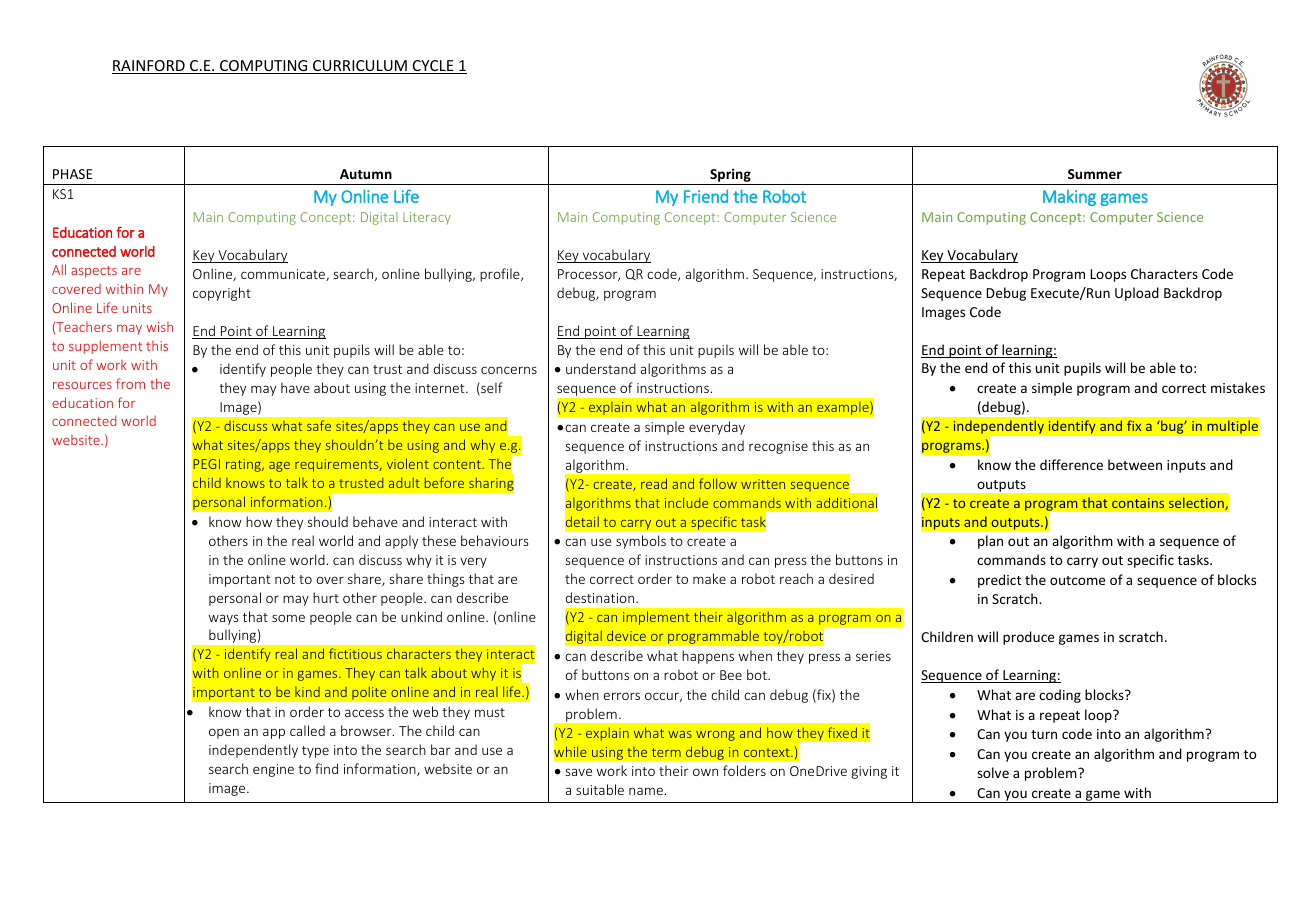  I want to click on ways, so click(223, 619).
